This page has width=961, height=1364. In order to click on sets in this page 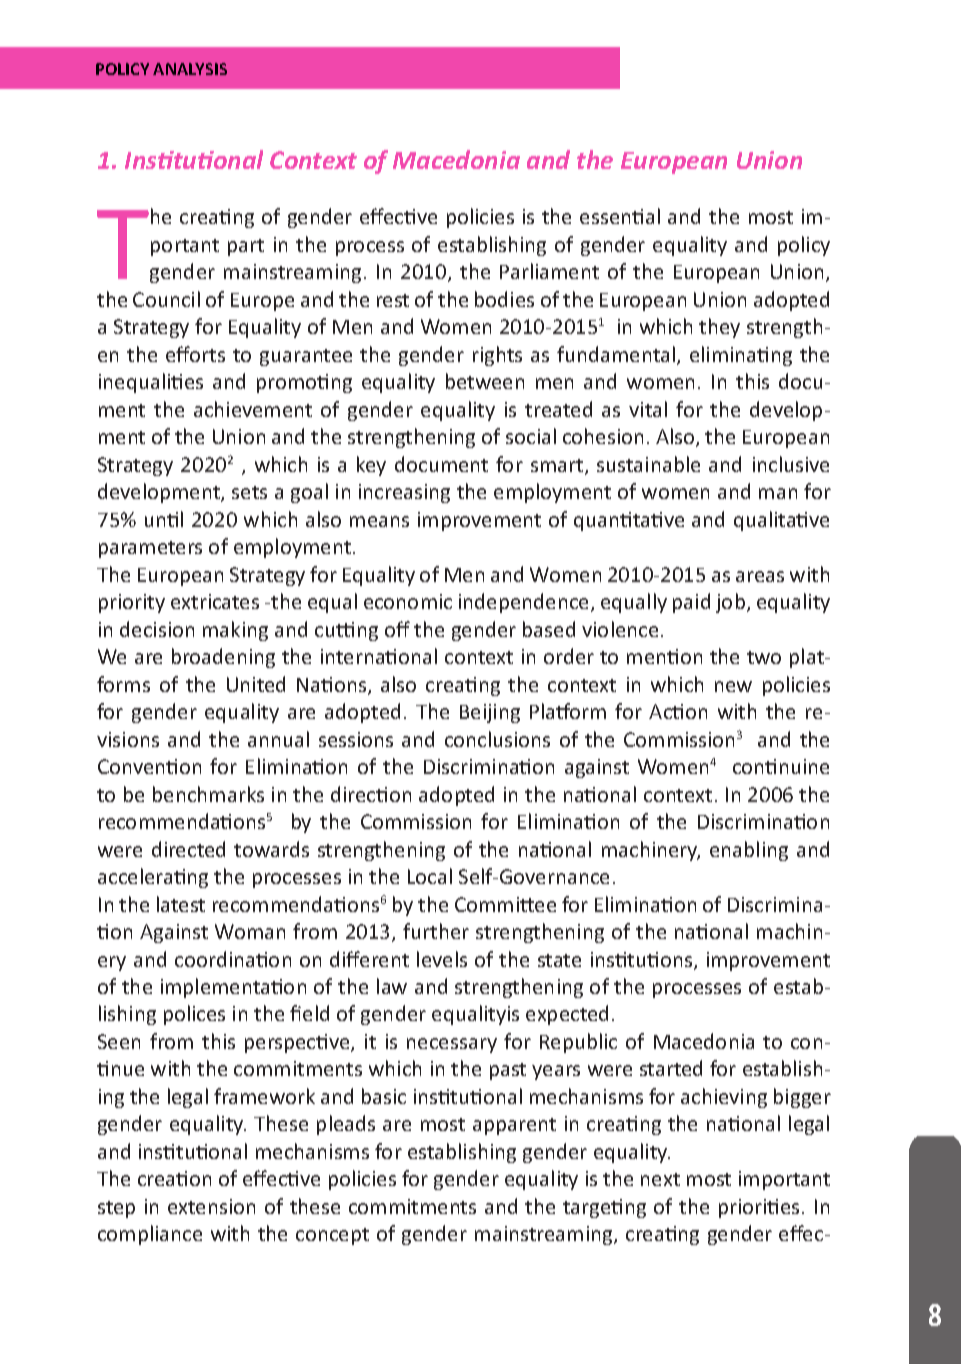, I will do `click(249, 492)`.
